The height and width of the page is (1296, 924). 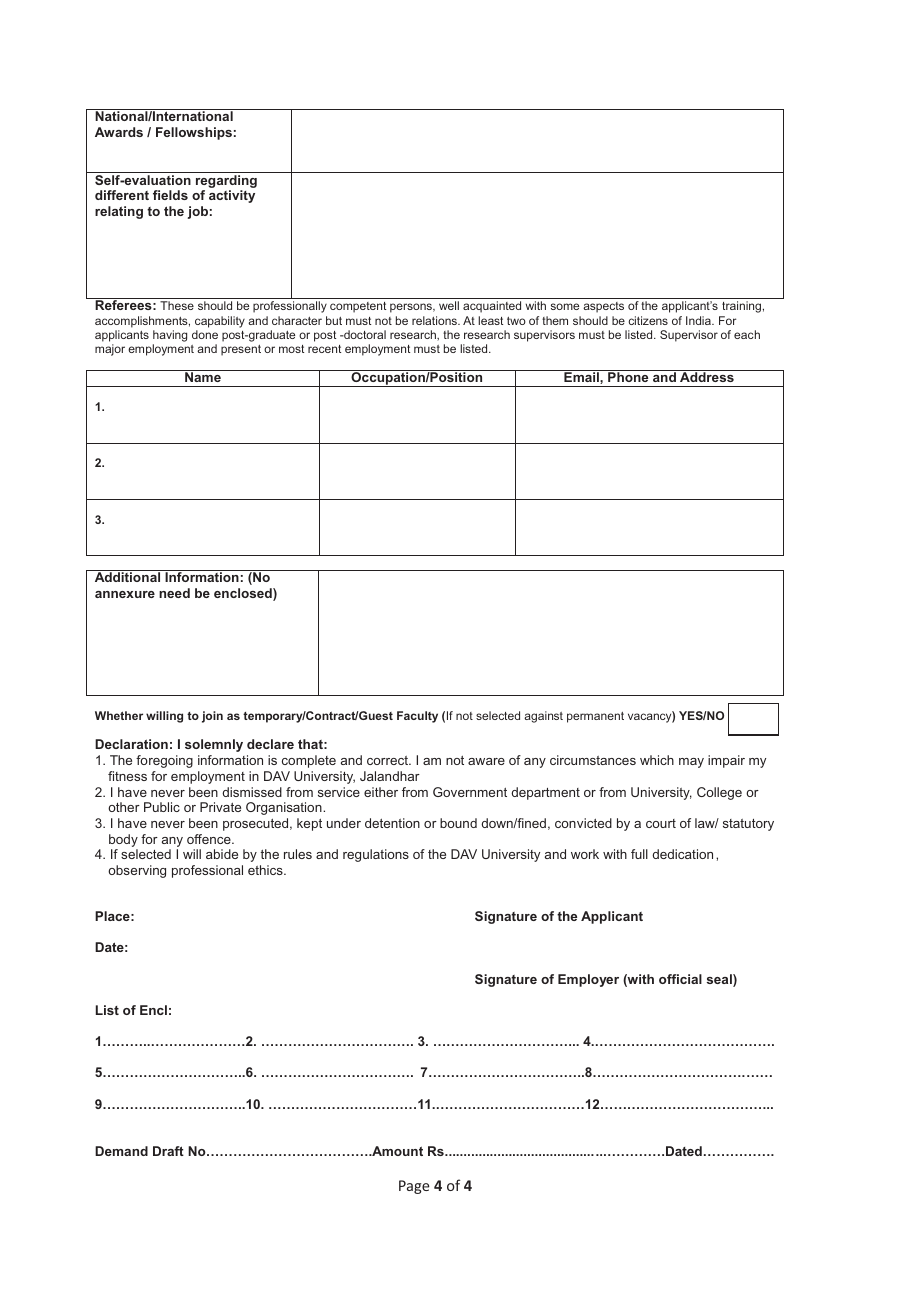 What do you see at coordinates (680, 979) in the page?
I see `official` at bounding box center [680, 979].
